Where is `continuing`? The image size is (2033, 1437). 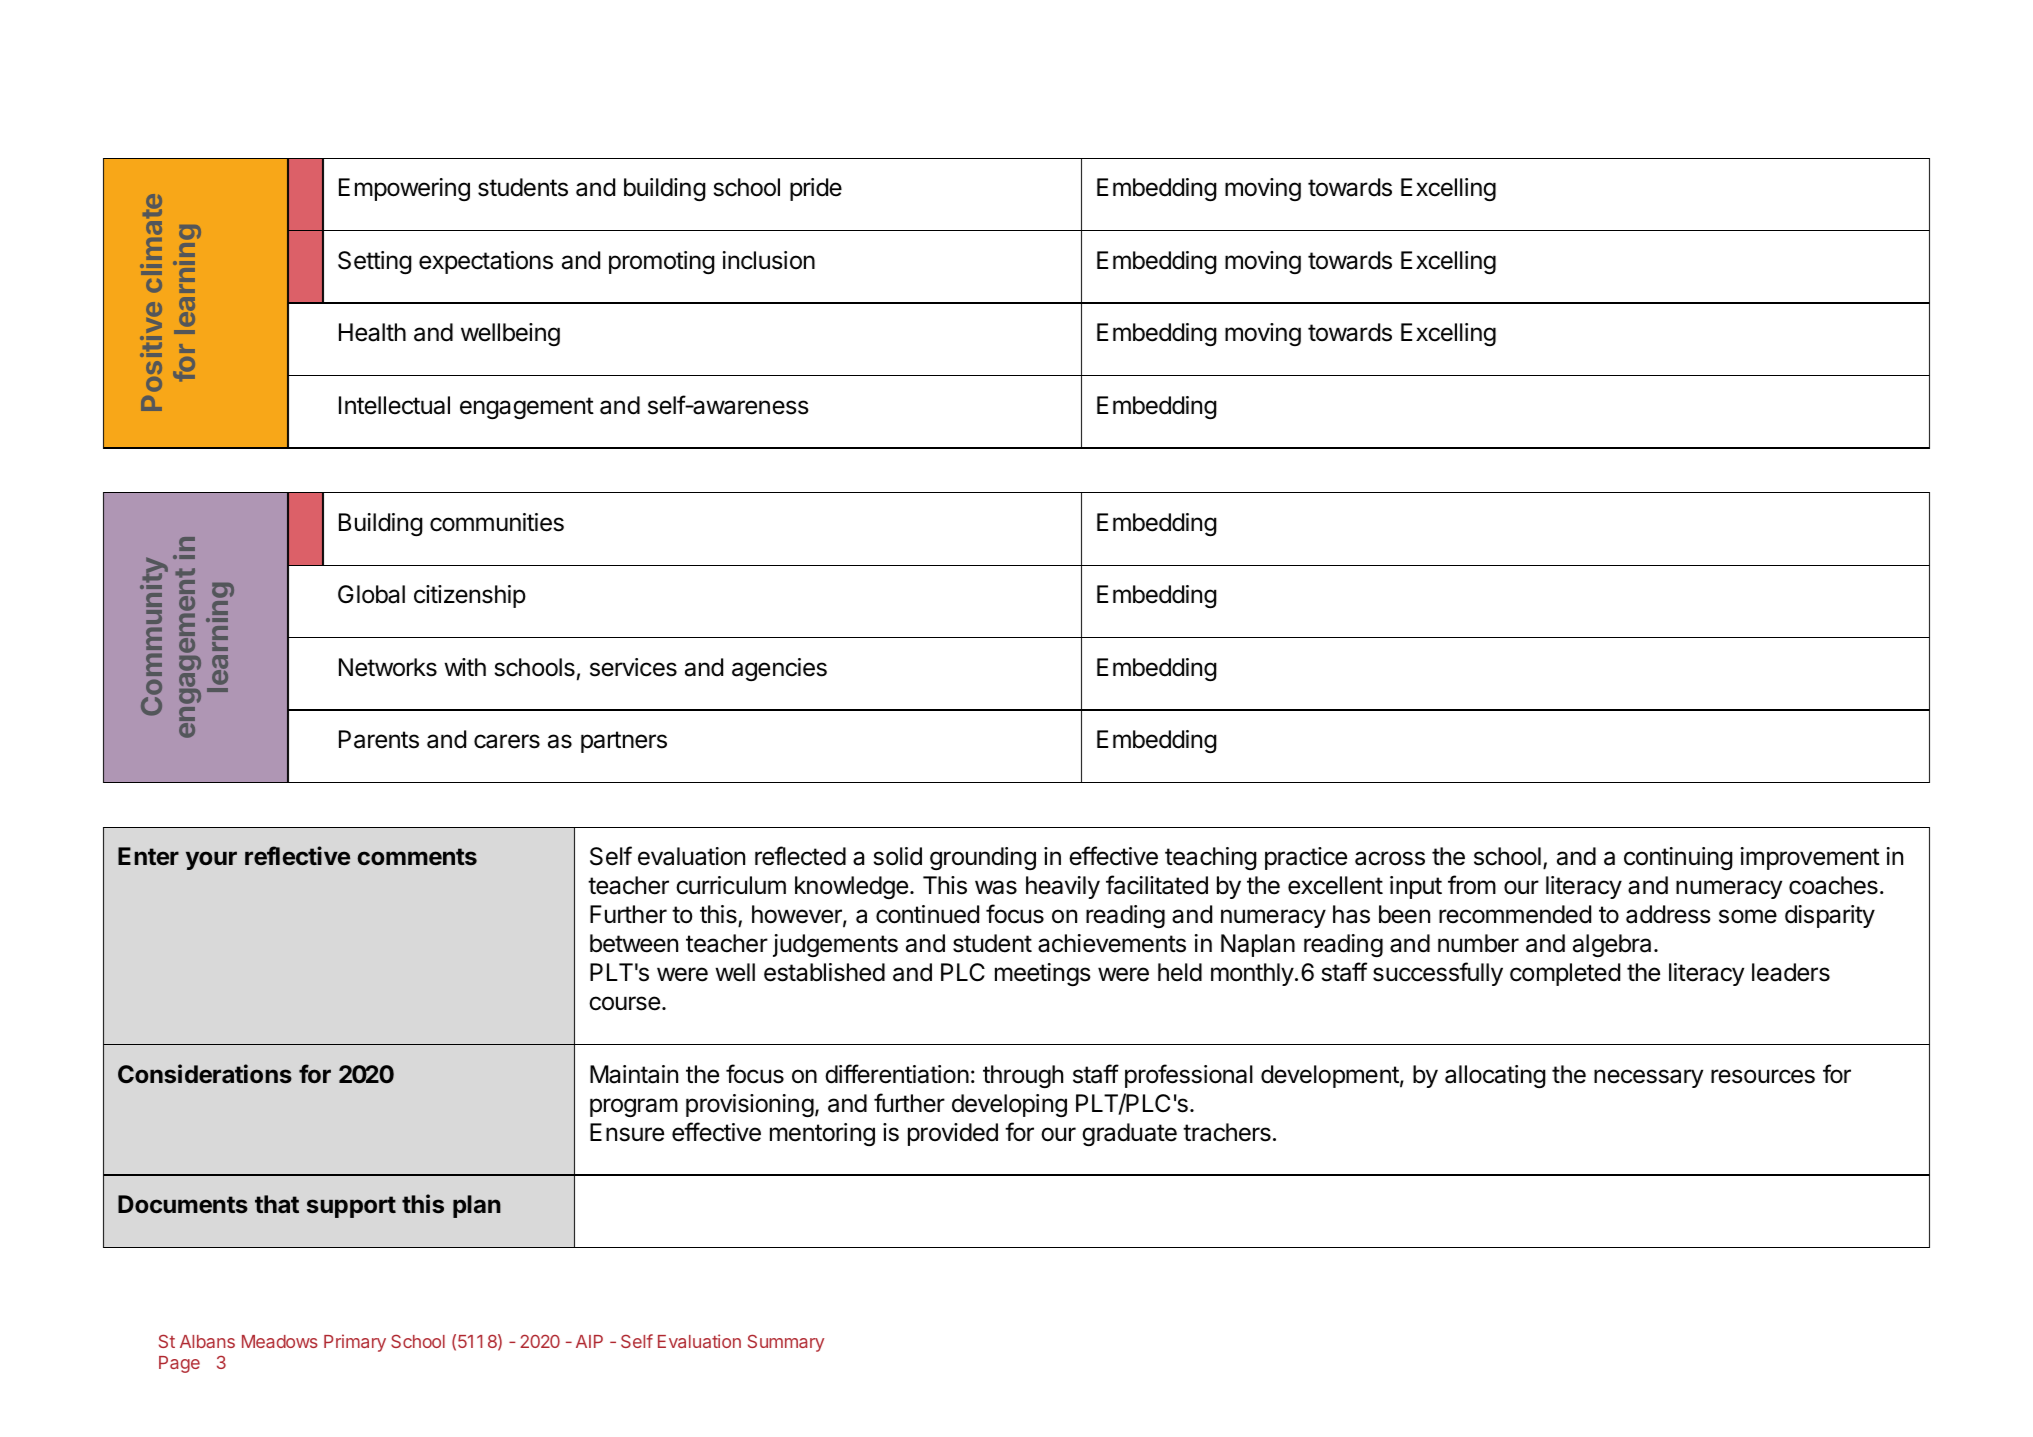 continuing is located at coordinates (1678, 858).
